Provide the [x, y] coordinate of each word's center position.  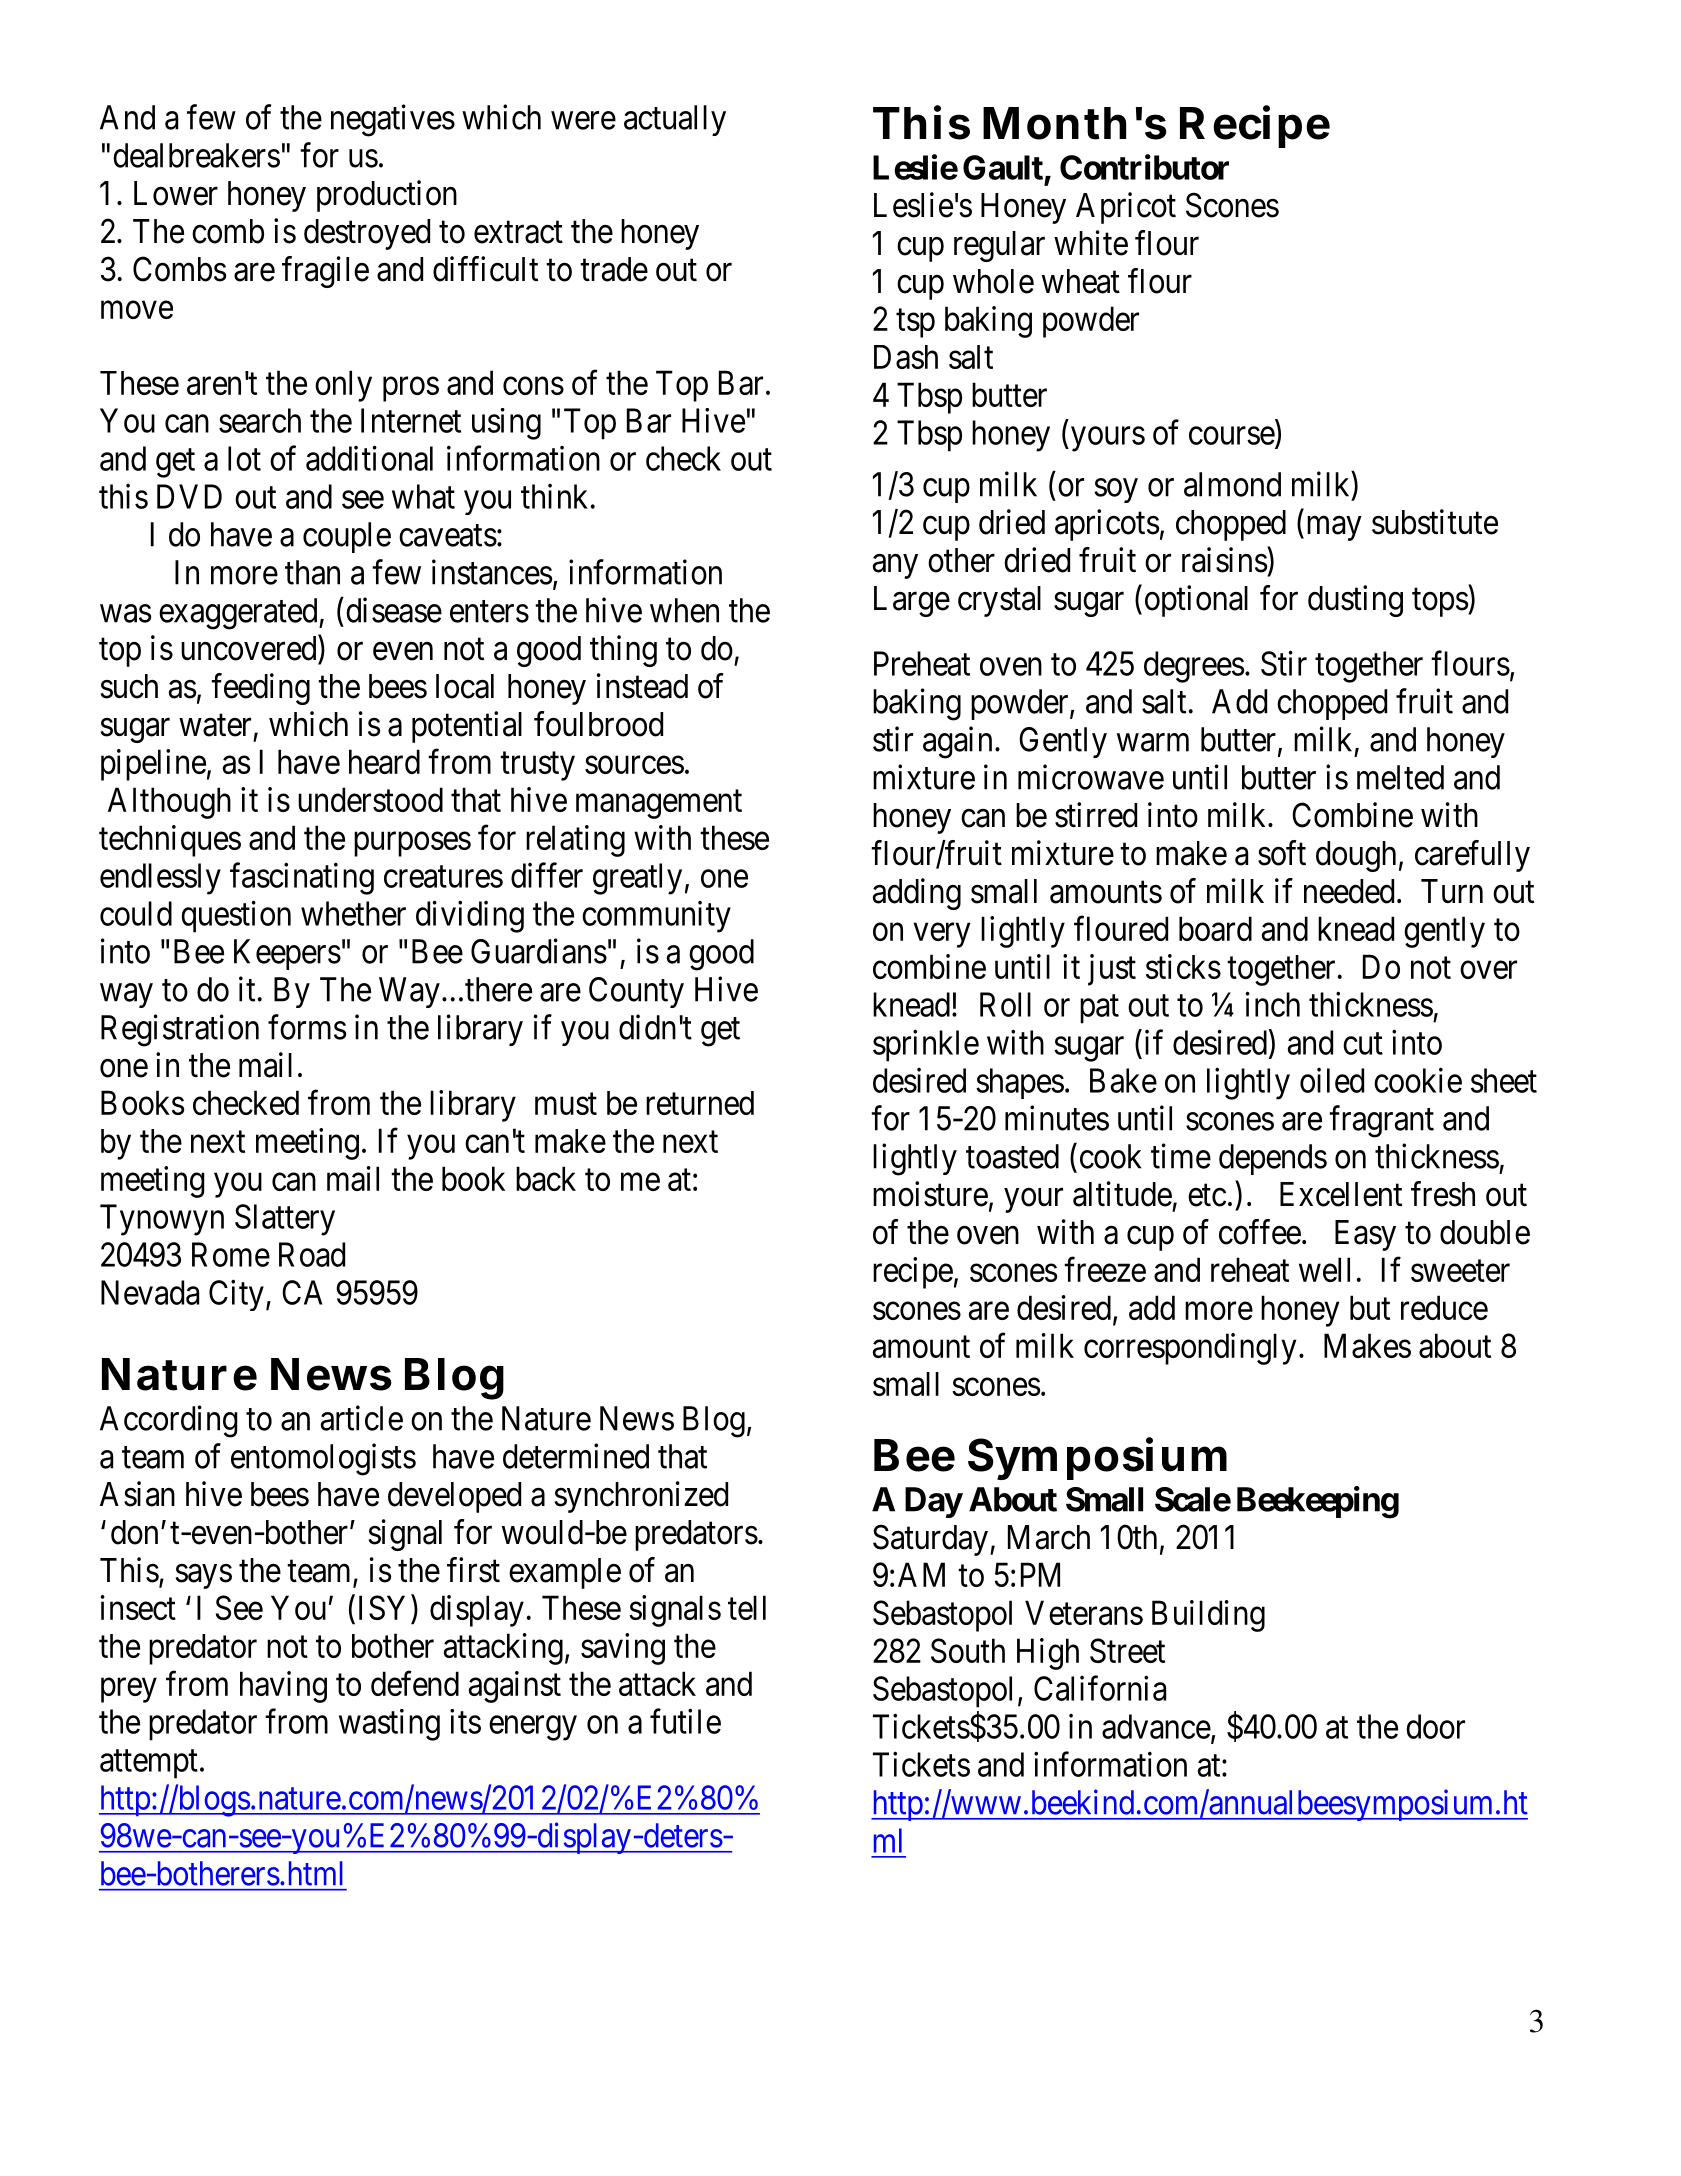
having [283, 1687]
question [236, 916]
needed [1349, 891]
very [941, 935]
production [387, 196]
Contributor [1144, 167]
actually [675, 120]
